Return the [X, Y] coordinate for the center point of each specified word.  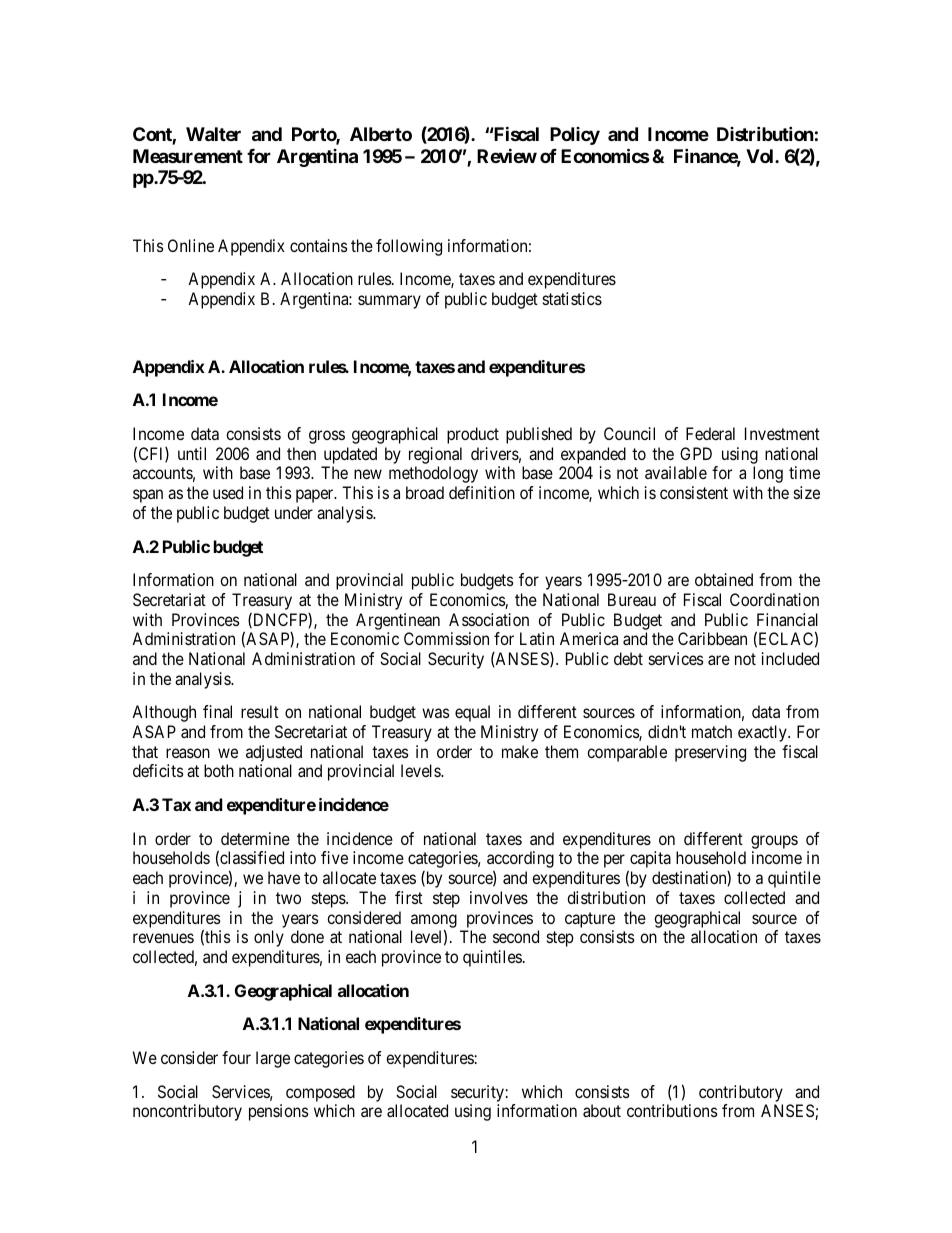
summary [389, 302]
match [712, 731]
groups [774, 842]
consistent [694, 492]
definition [482, 492]
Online [191, 245]
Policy [575, 136]
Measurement [188, 156]
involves [499, 897]
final [217, 711]
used [228, 492]
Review [507, 155]
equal [472, 713]
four [236, 1057]
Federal [710, 433]
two [288, 898]
